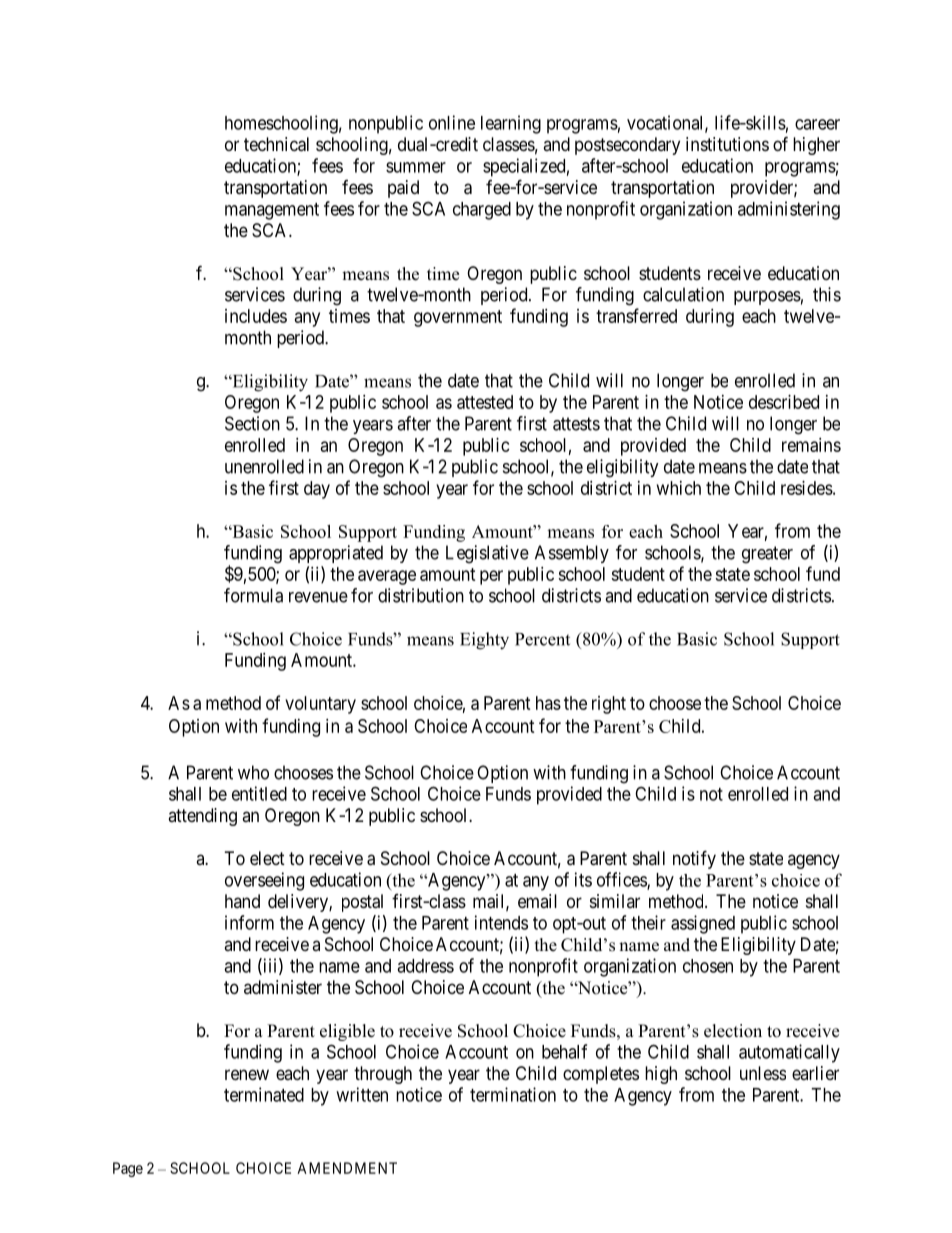 The height and width of the image is (1233, 952). I want to click on Eighty, so click(484, 641).
